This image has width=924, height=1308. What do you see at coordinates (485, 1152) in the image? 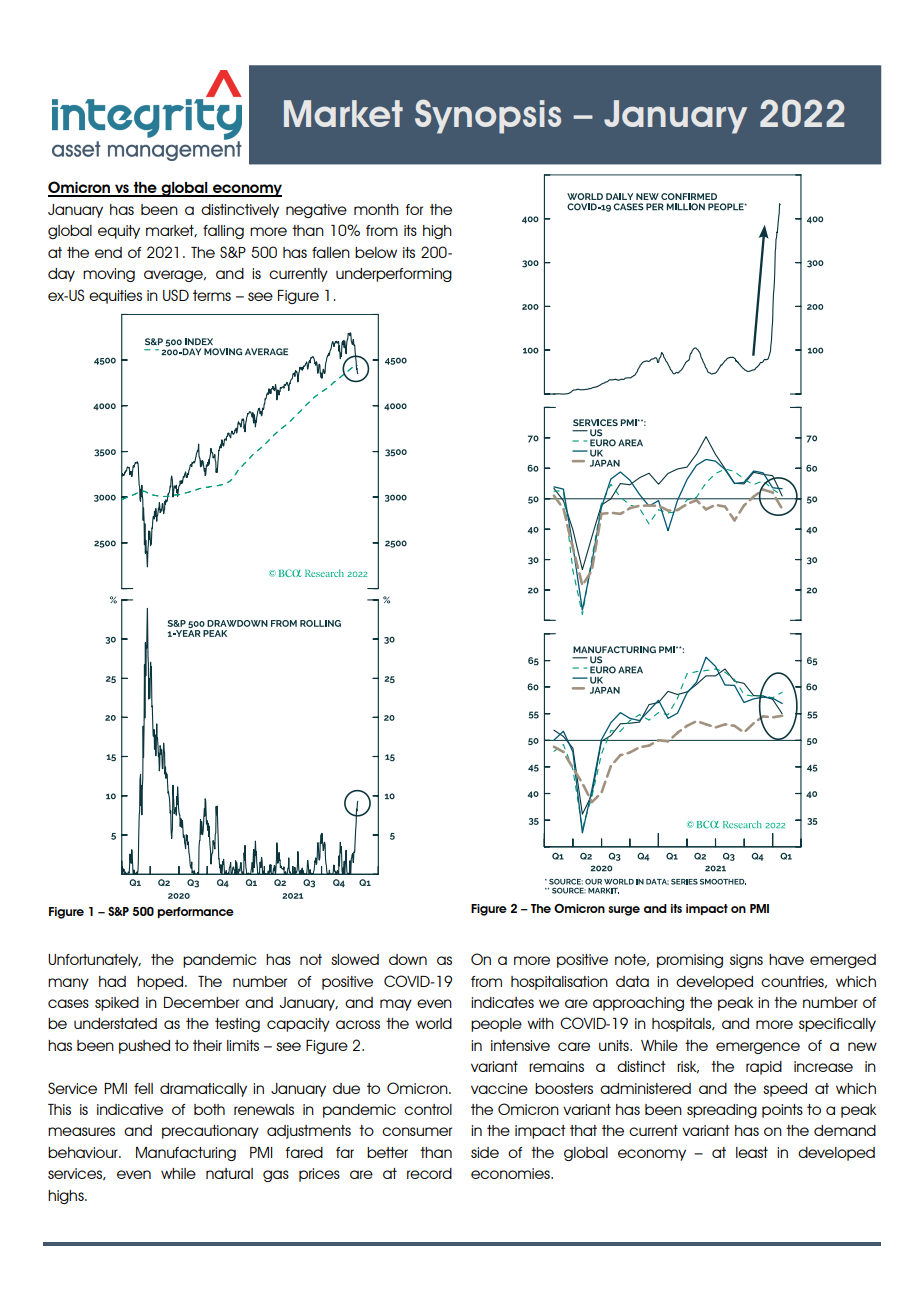
I see `side` at bounding box center [485, 1152].
